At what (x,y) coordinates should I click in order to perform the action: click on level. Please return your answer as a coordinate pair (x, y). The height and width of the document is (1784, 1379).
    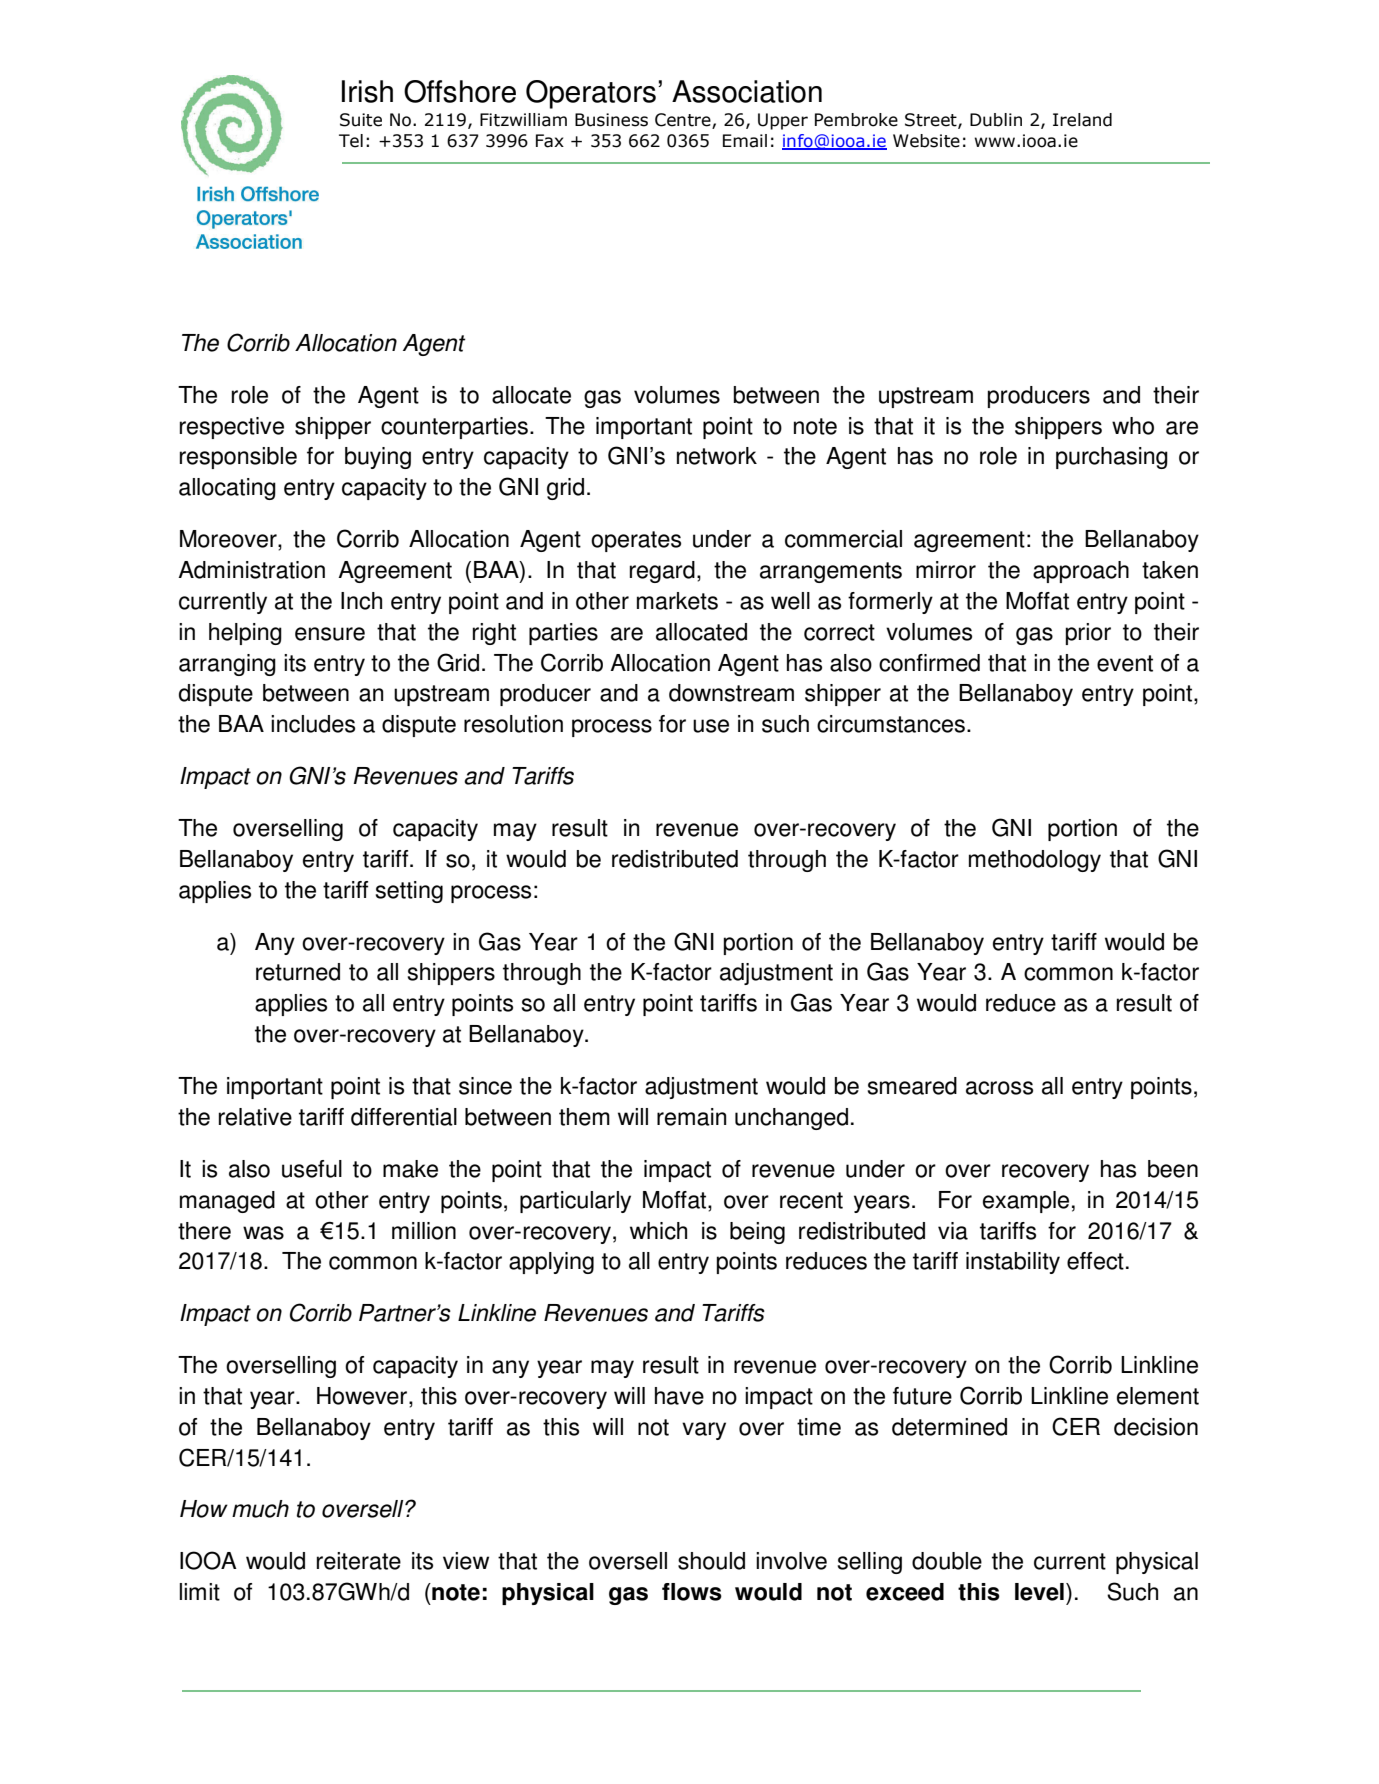
    Looking at the image, I should click on (1039, 1592).
